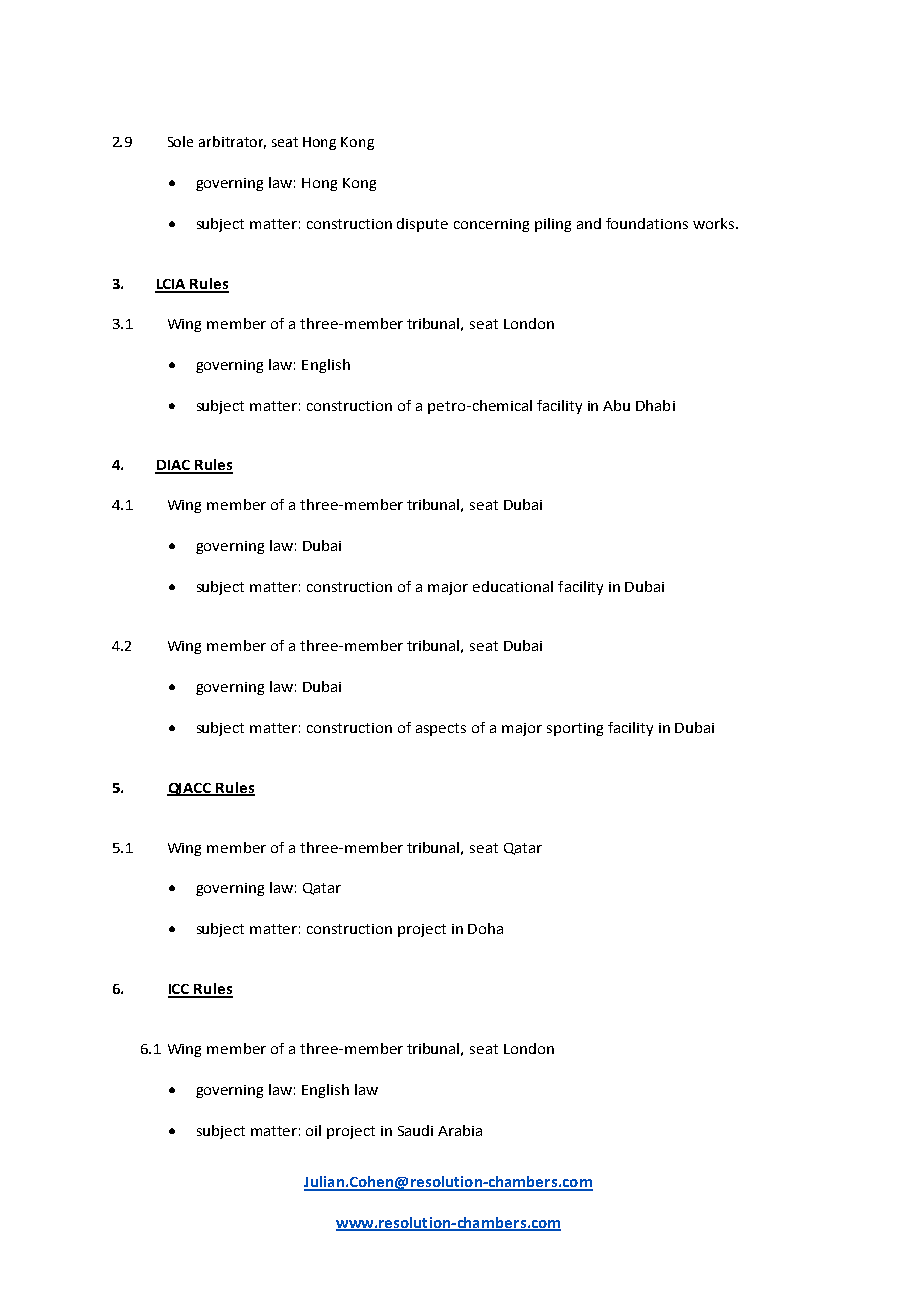 The image size is (924, 1308). Describe the element at coordinates (441, 729) in the image. I see `aspects` at that location.
